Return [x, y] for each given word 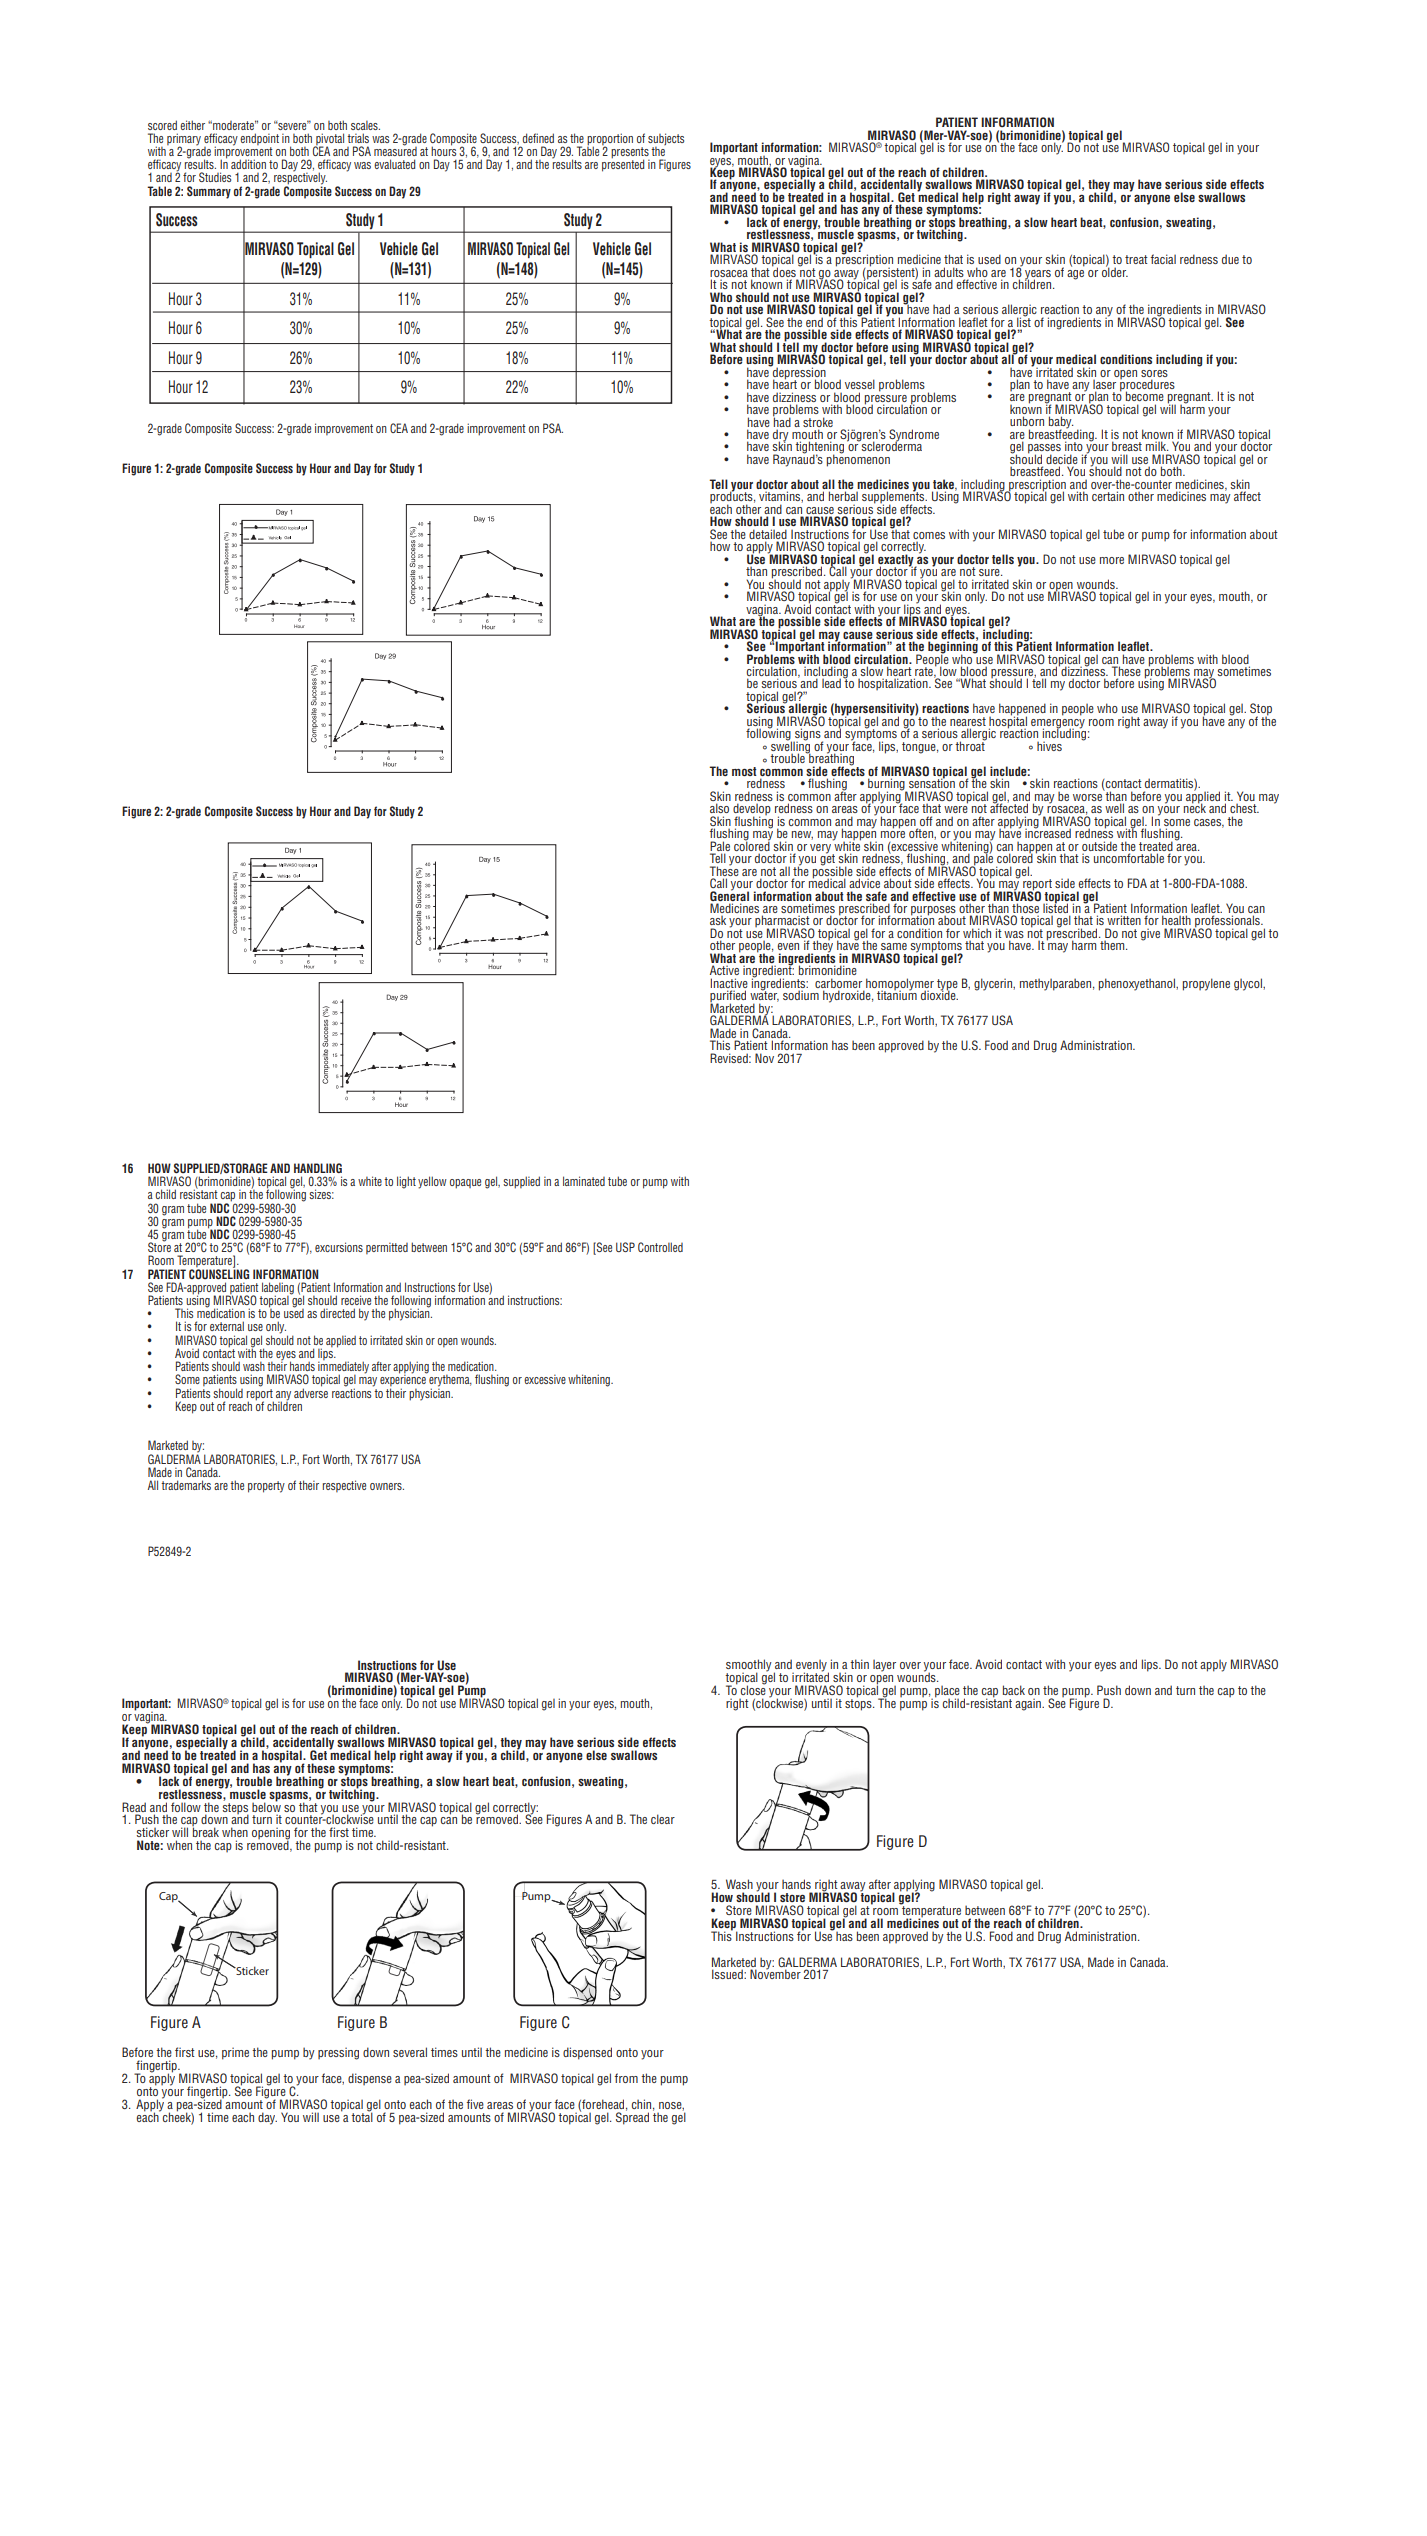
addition [248, 164]
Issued [728, 1974]
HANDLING [318, 1168]
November [775, 1973]
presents [630, 154]
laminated [584, 1181]
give [1150, 934]
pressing [338, 2053]
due [1230, 259]
